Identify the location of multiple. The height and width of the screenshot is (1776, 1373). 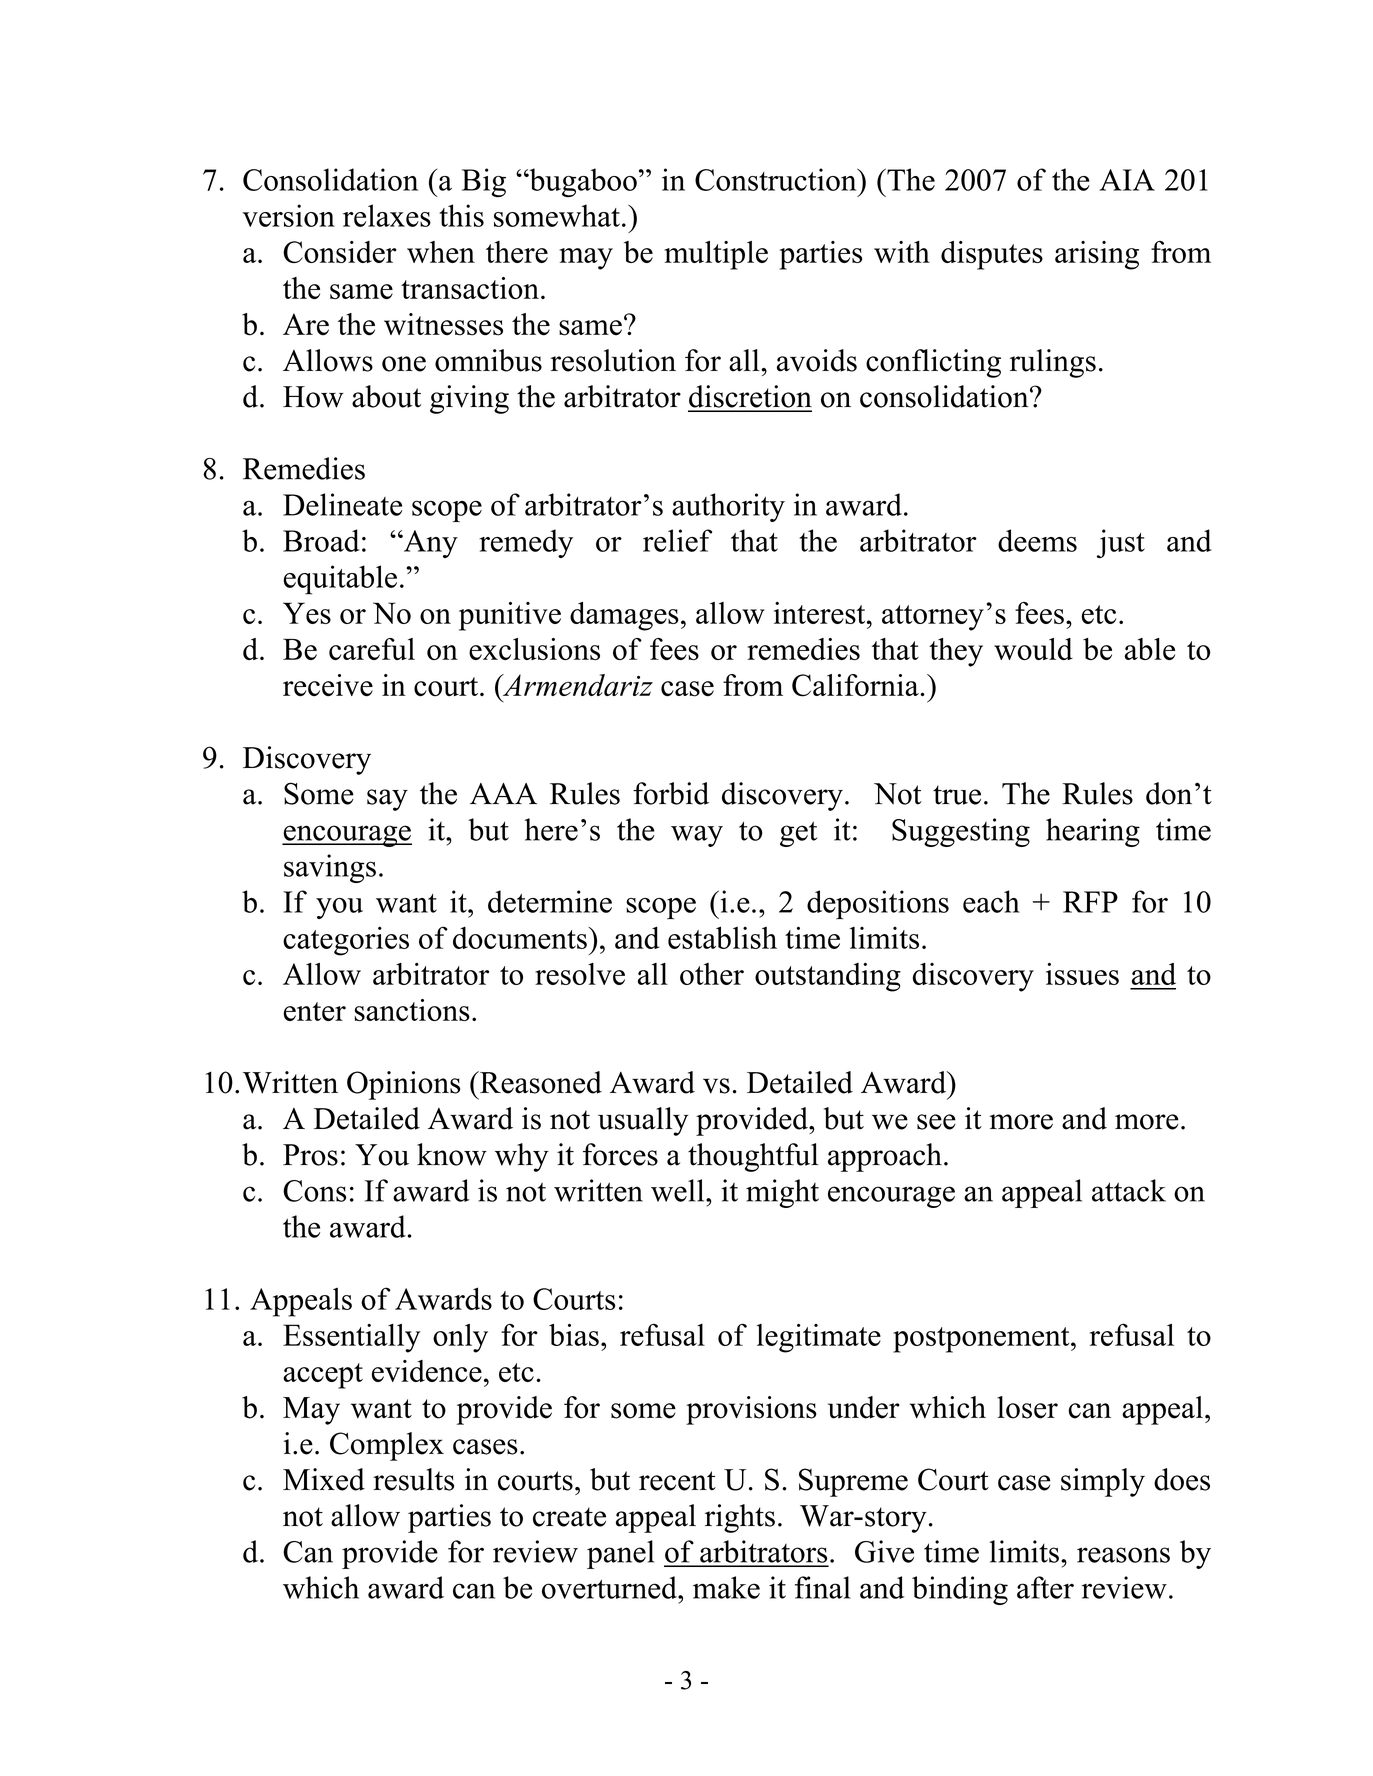
(716, 255).
